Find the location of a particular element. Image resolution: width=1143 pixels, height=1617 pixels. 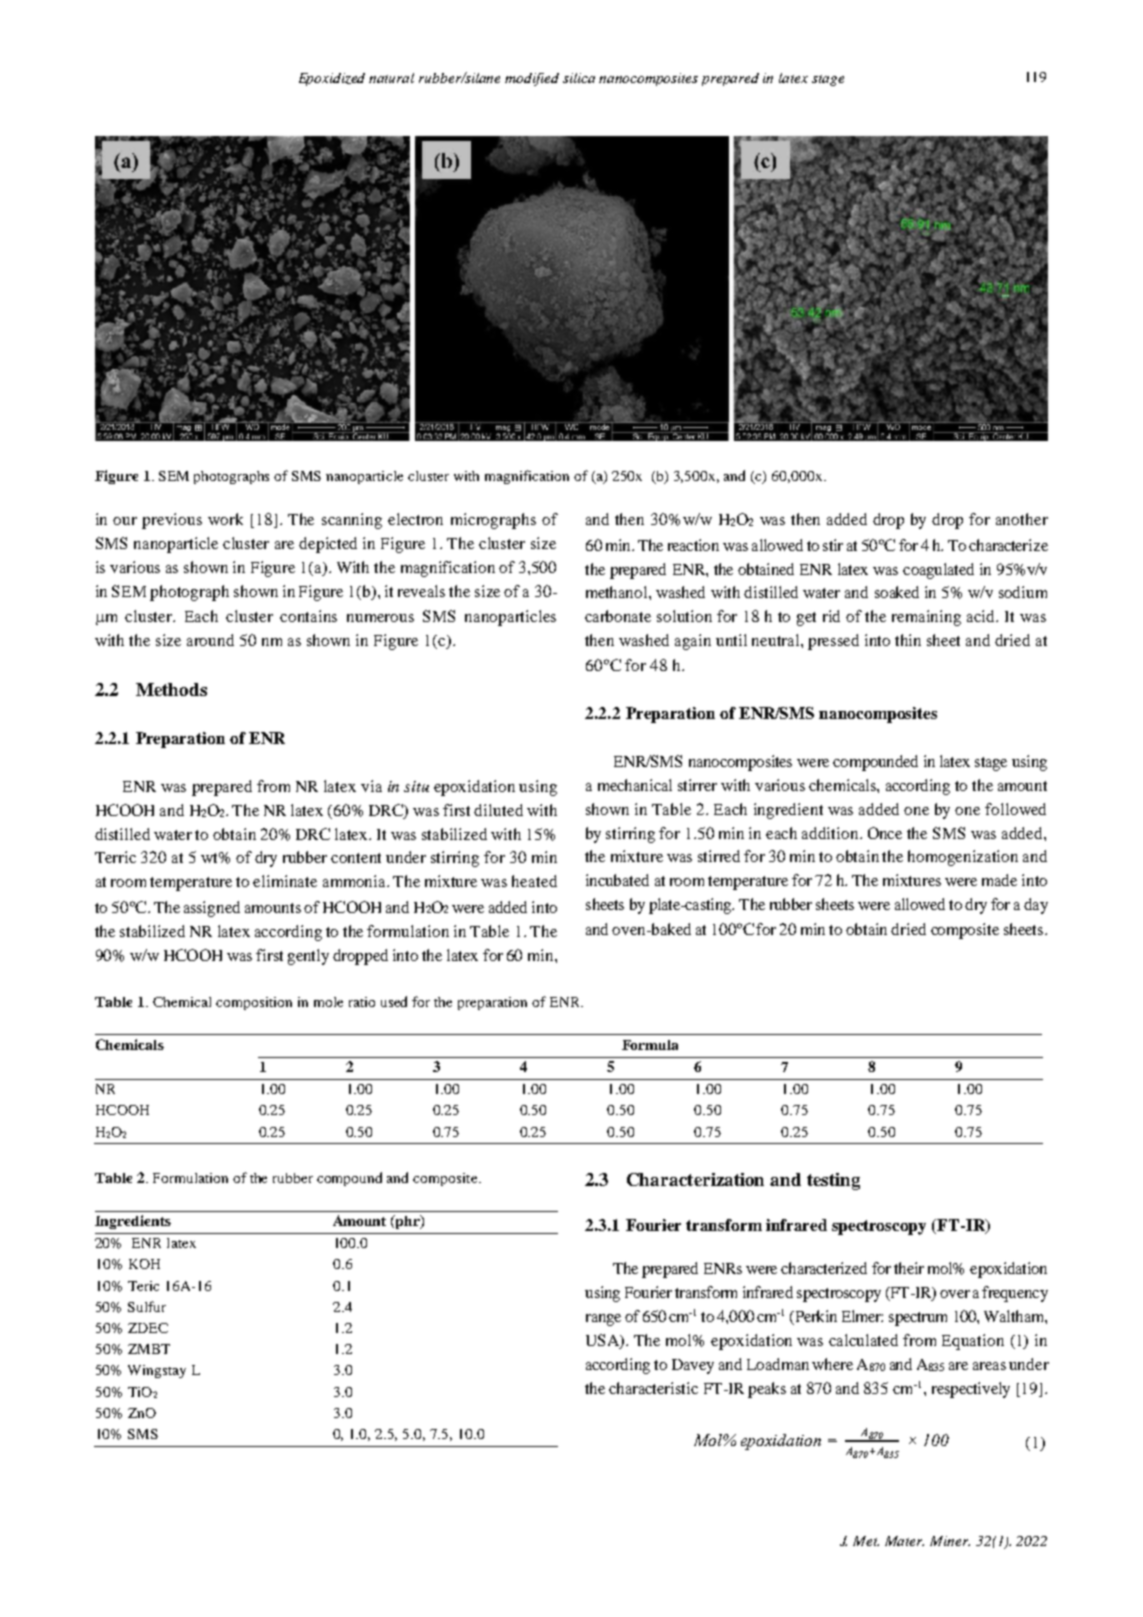

their is located at coordinates (909, 1268).
